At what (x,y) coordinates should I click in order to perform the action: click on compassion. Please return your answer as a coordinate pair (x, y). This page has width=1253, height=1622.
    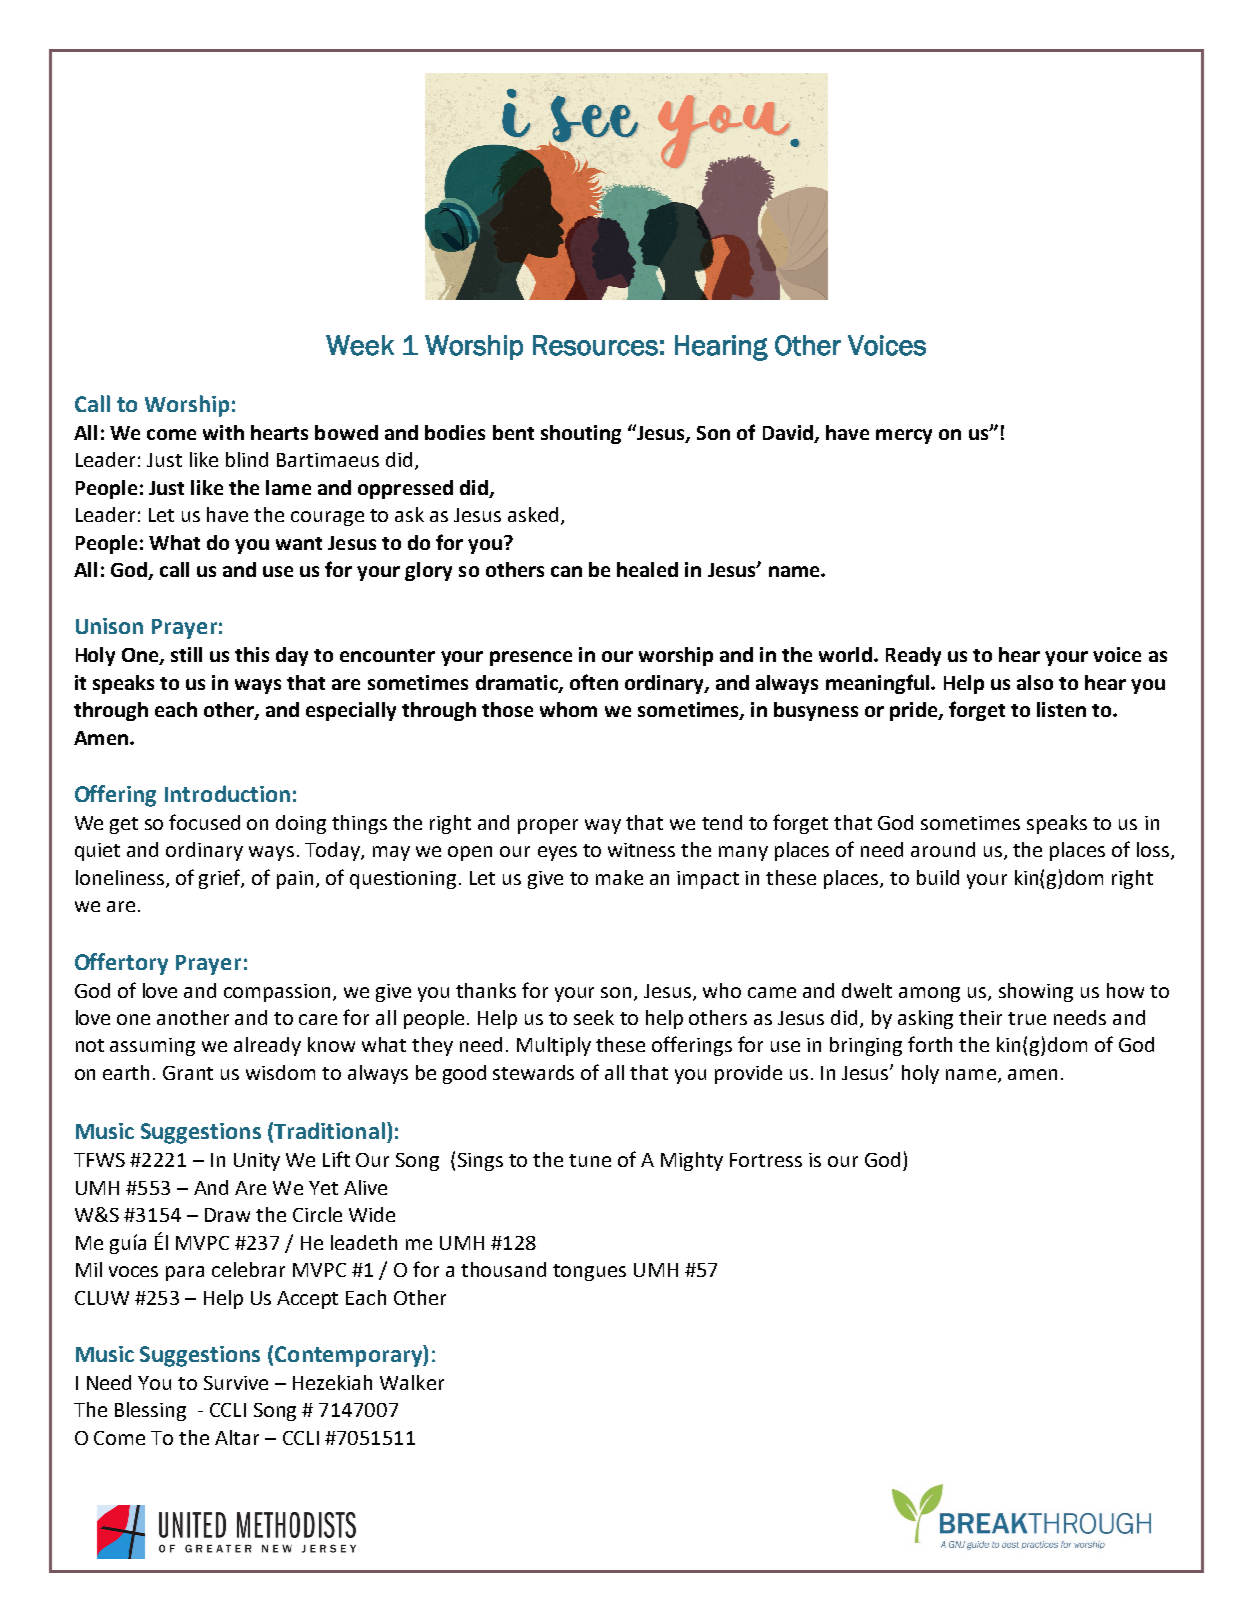
    Looking at the image, I should click on (277, 993).
